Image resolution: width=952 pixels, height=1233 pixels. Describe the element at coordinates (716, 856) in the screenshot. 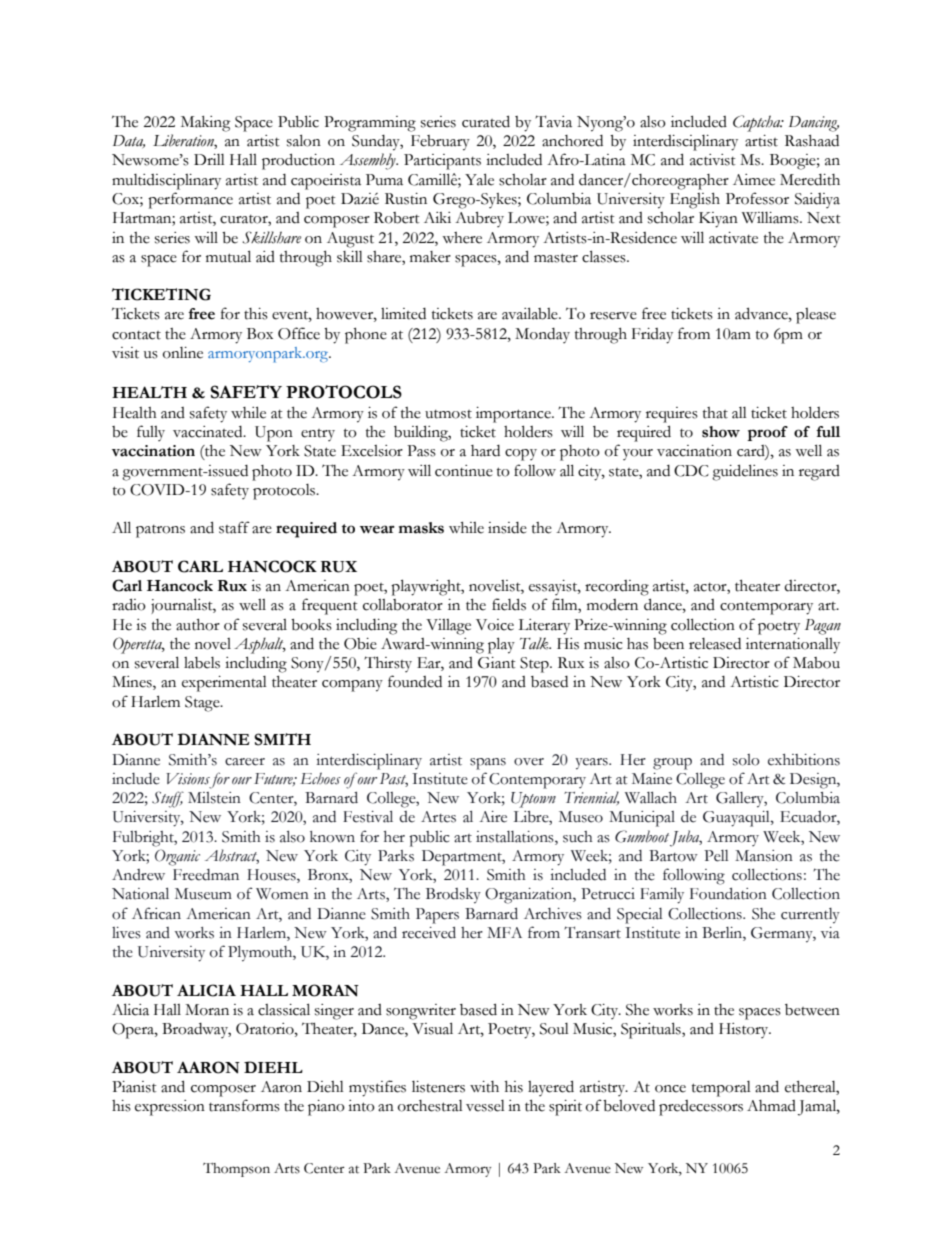

I see `Pell` at that location.
